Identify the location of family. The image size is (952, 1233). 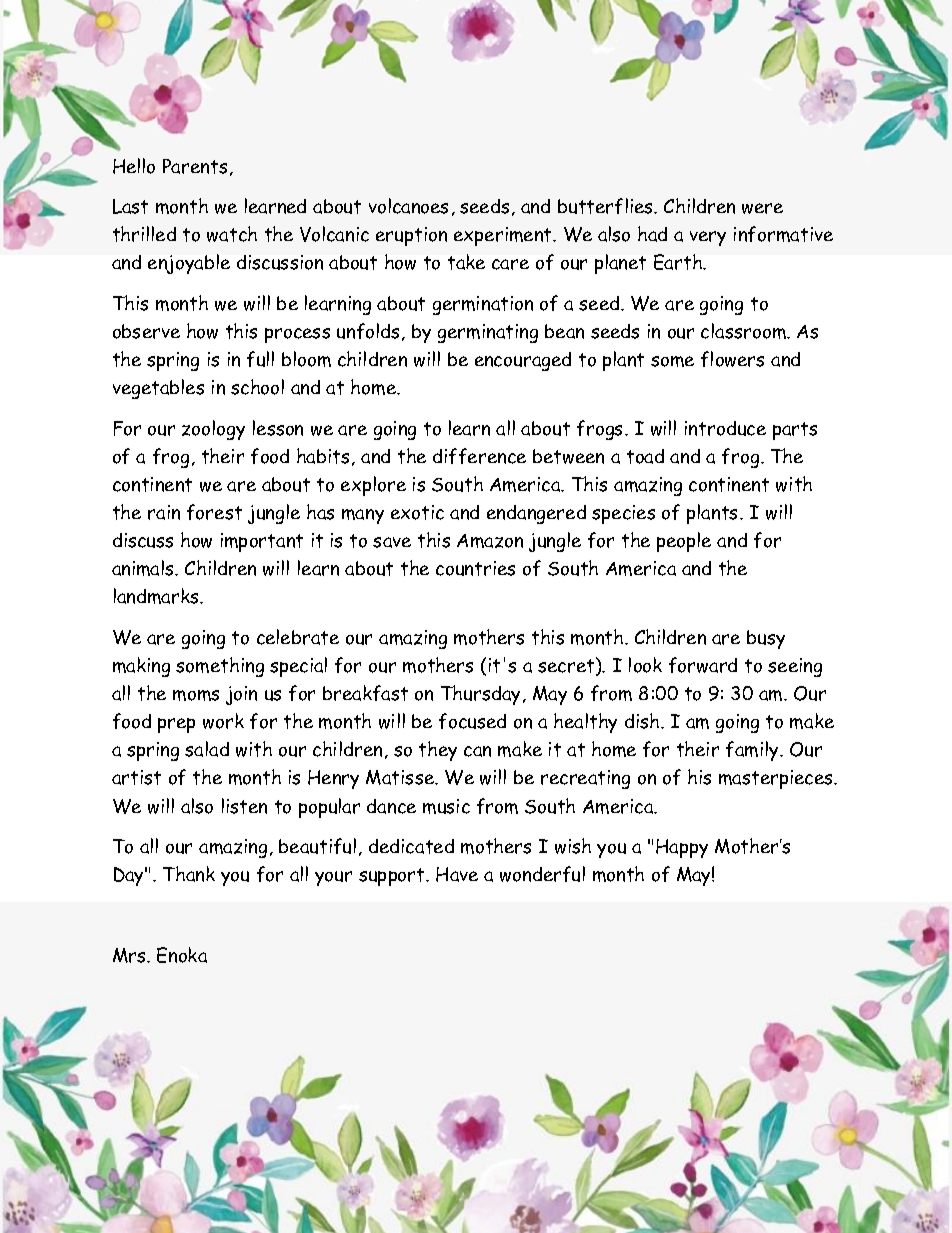
(753, 751).
